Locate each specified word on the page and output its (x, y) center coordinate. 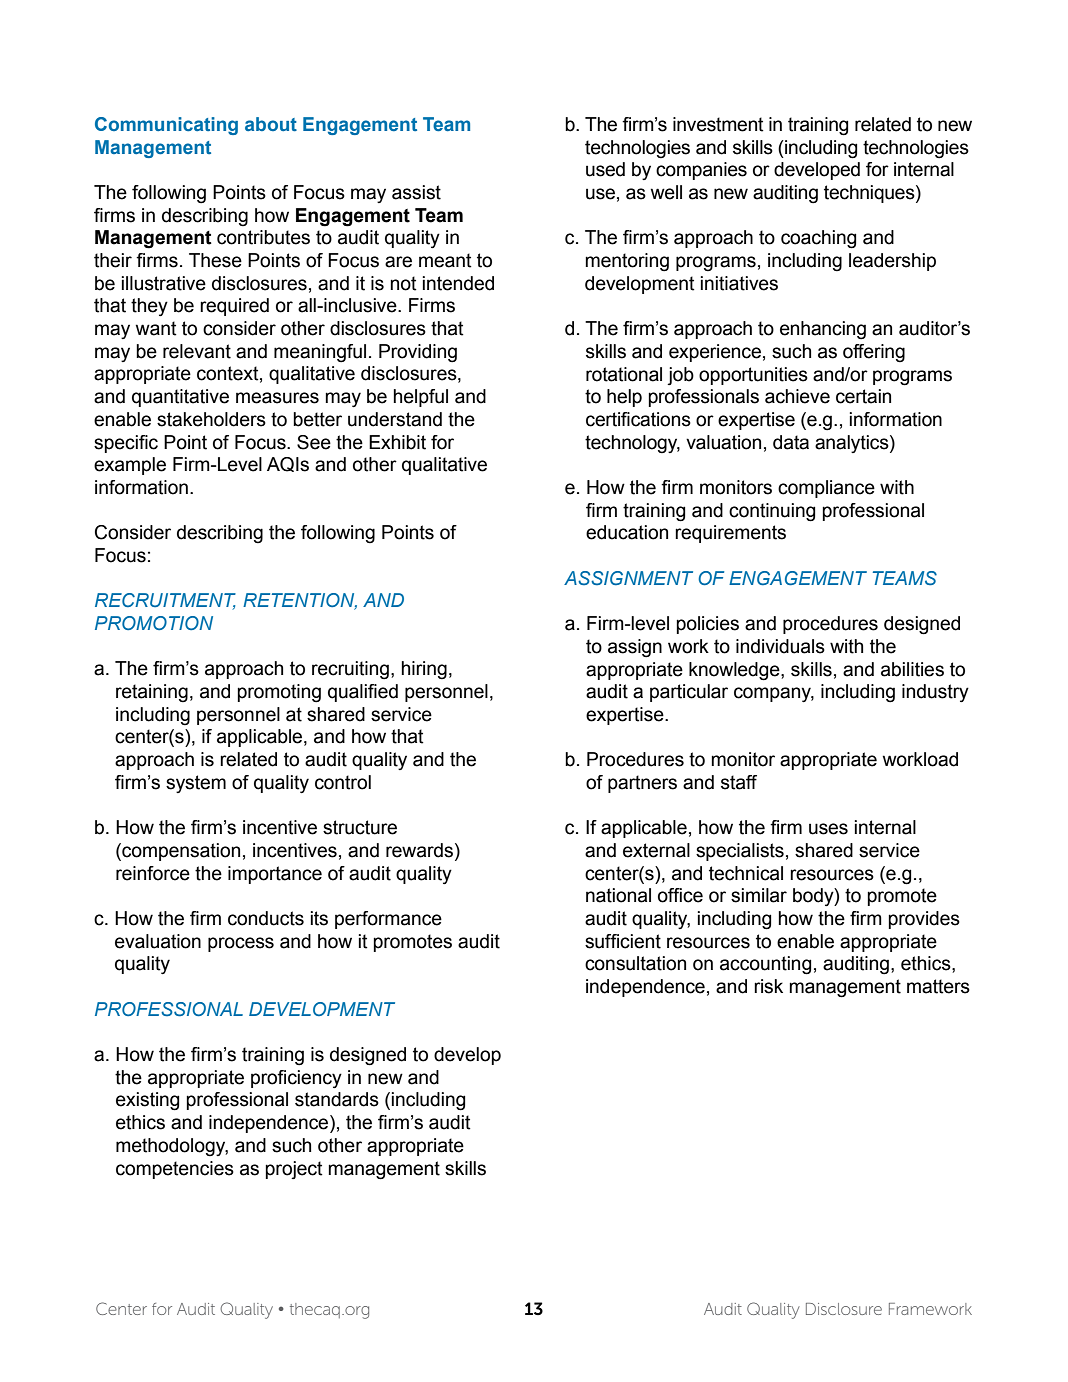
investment (718, 124)
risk (768, 986)
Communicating (166, 126)
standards (337, 1099)
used (605, 169)
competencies (175, 1170)
